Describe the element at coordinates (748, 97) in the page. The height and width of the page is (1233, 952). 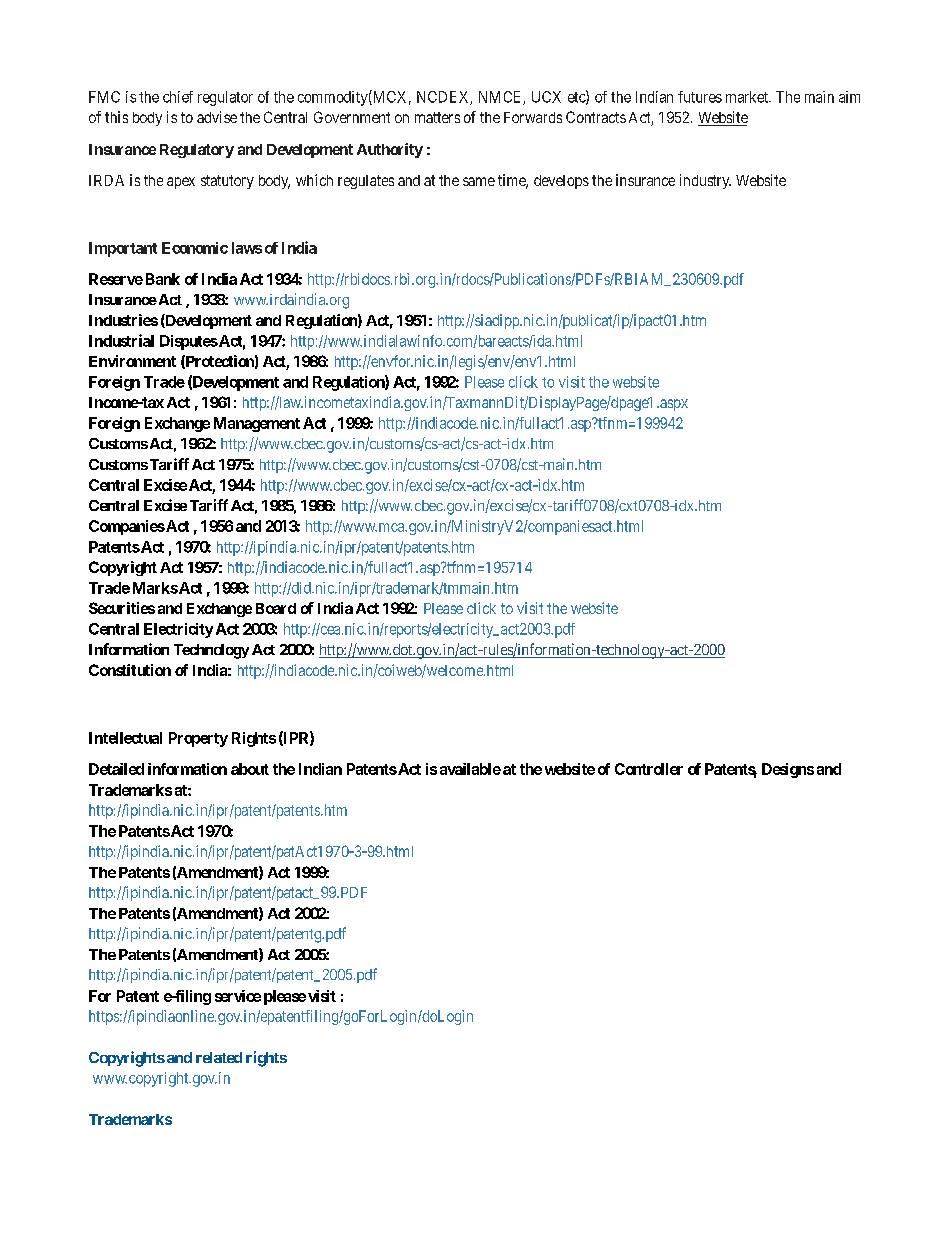
I see `market` at that location.
